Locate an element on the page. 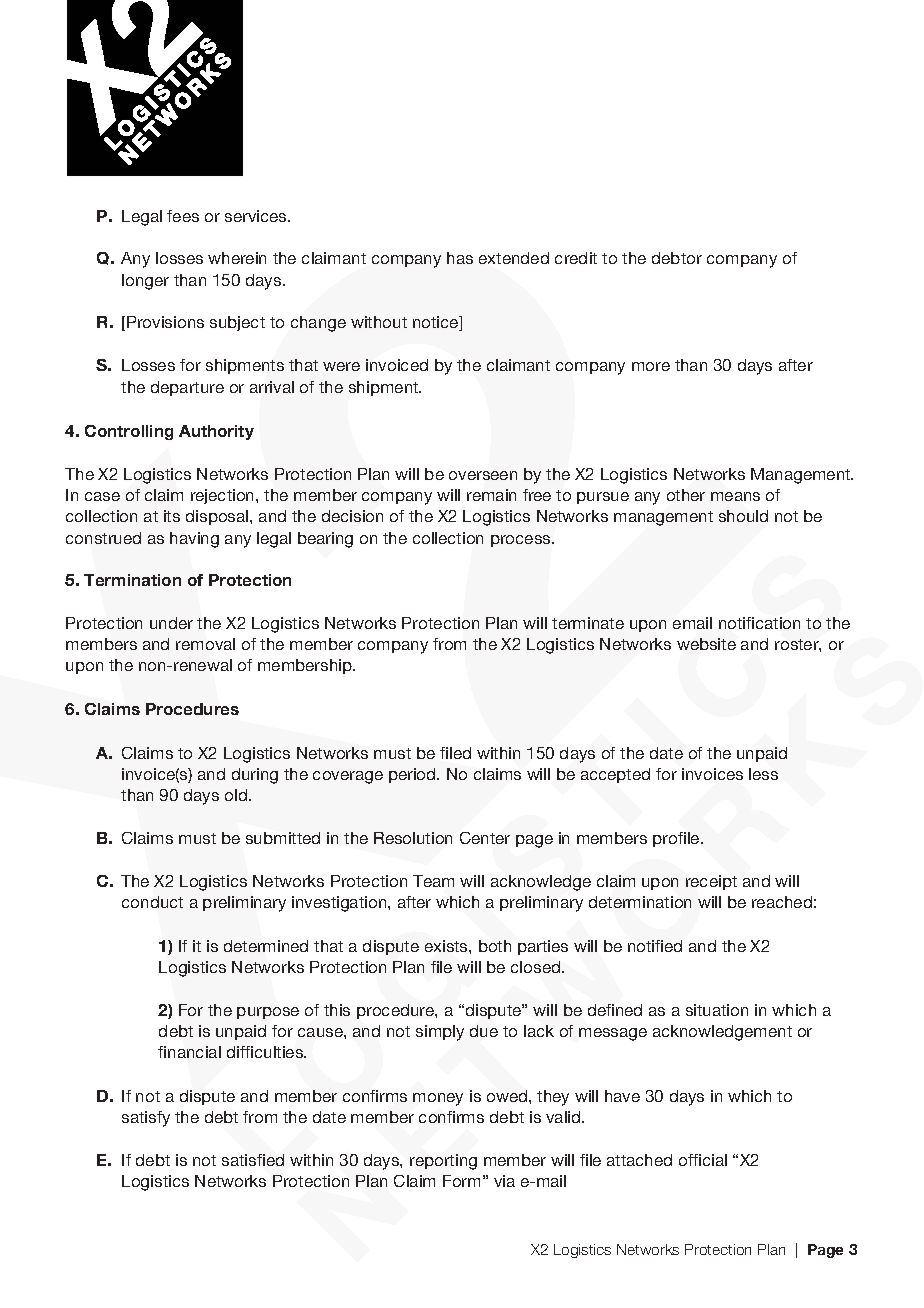 The height and width of the document is (1308, 924). satisfy is located at coordinates (146, 1119).
